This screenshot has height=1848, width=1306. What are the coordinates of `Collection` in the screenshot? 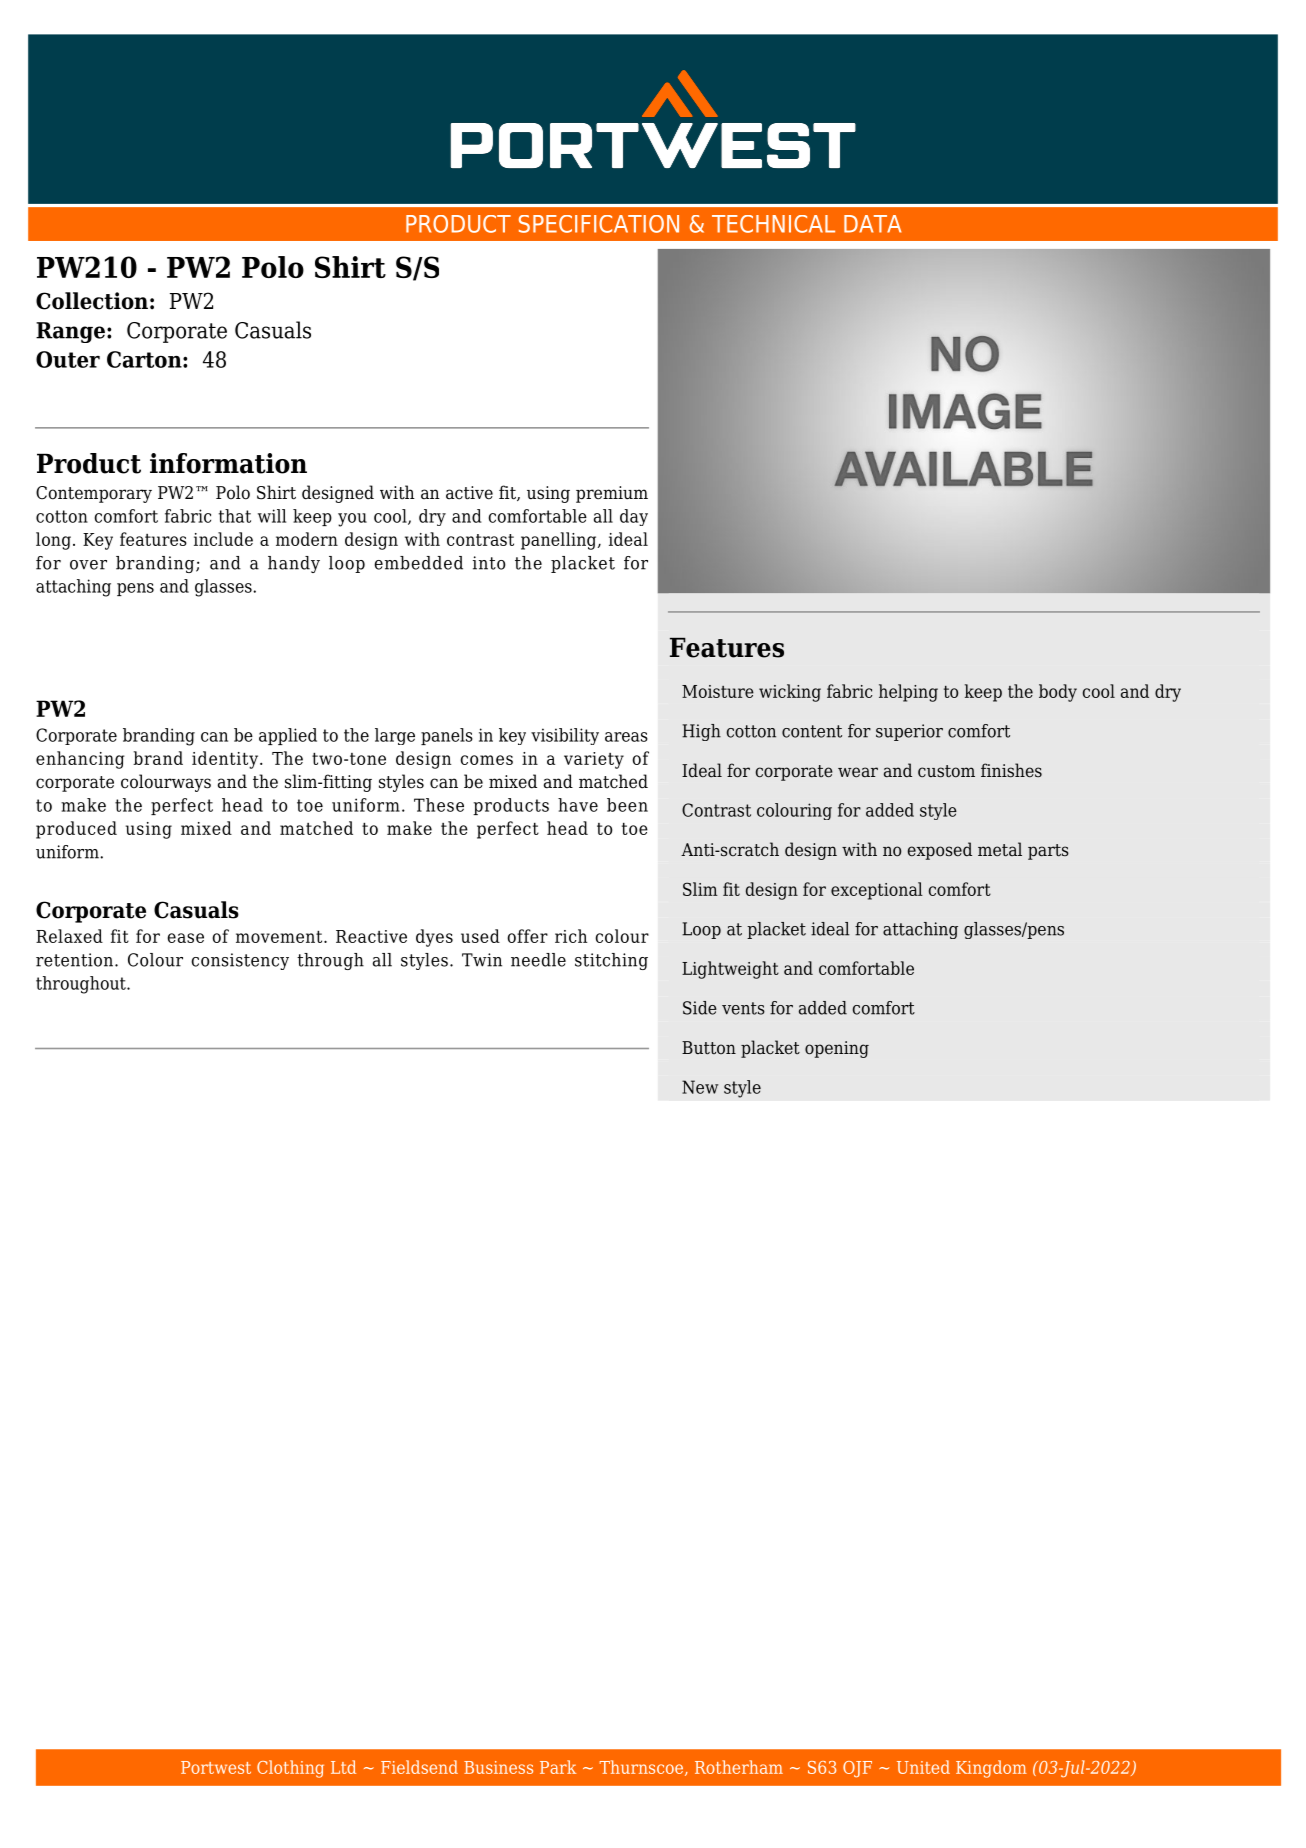 It's located at (92, 301).
